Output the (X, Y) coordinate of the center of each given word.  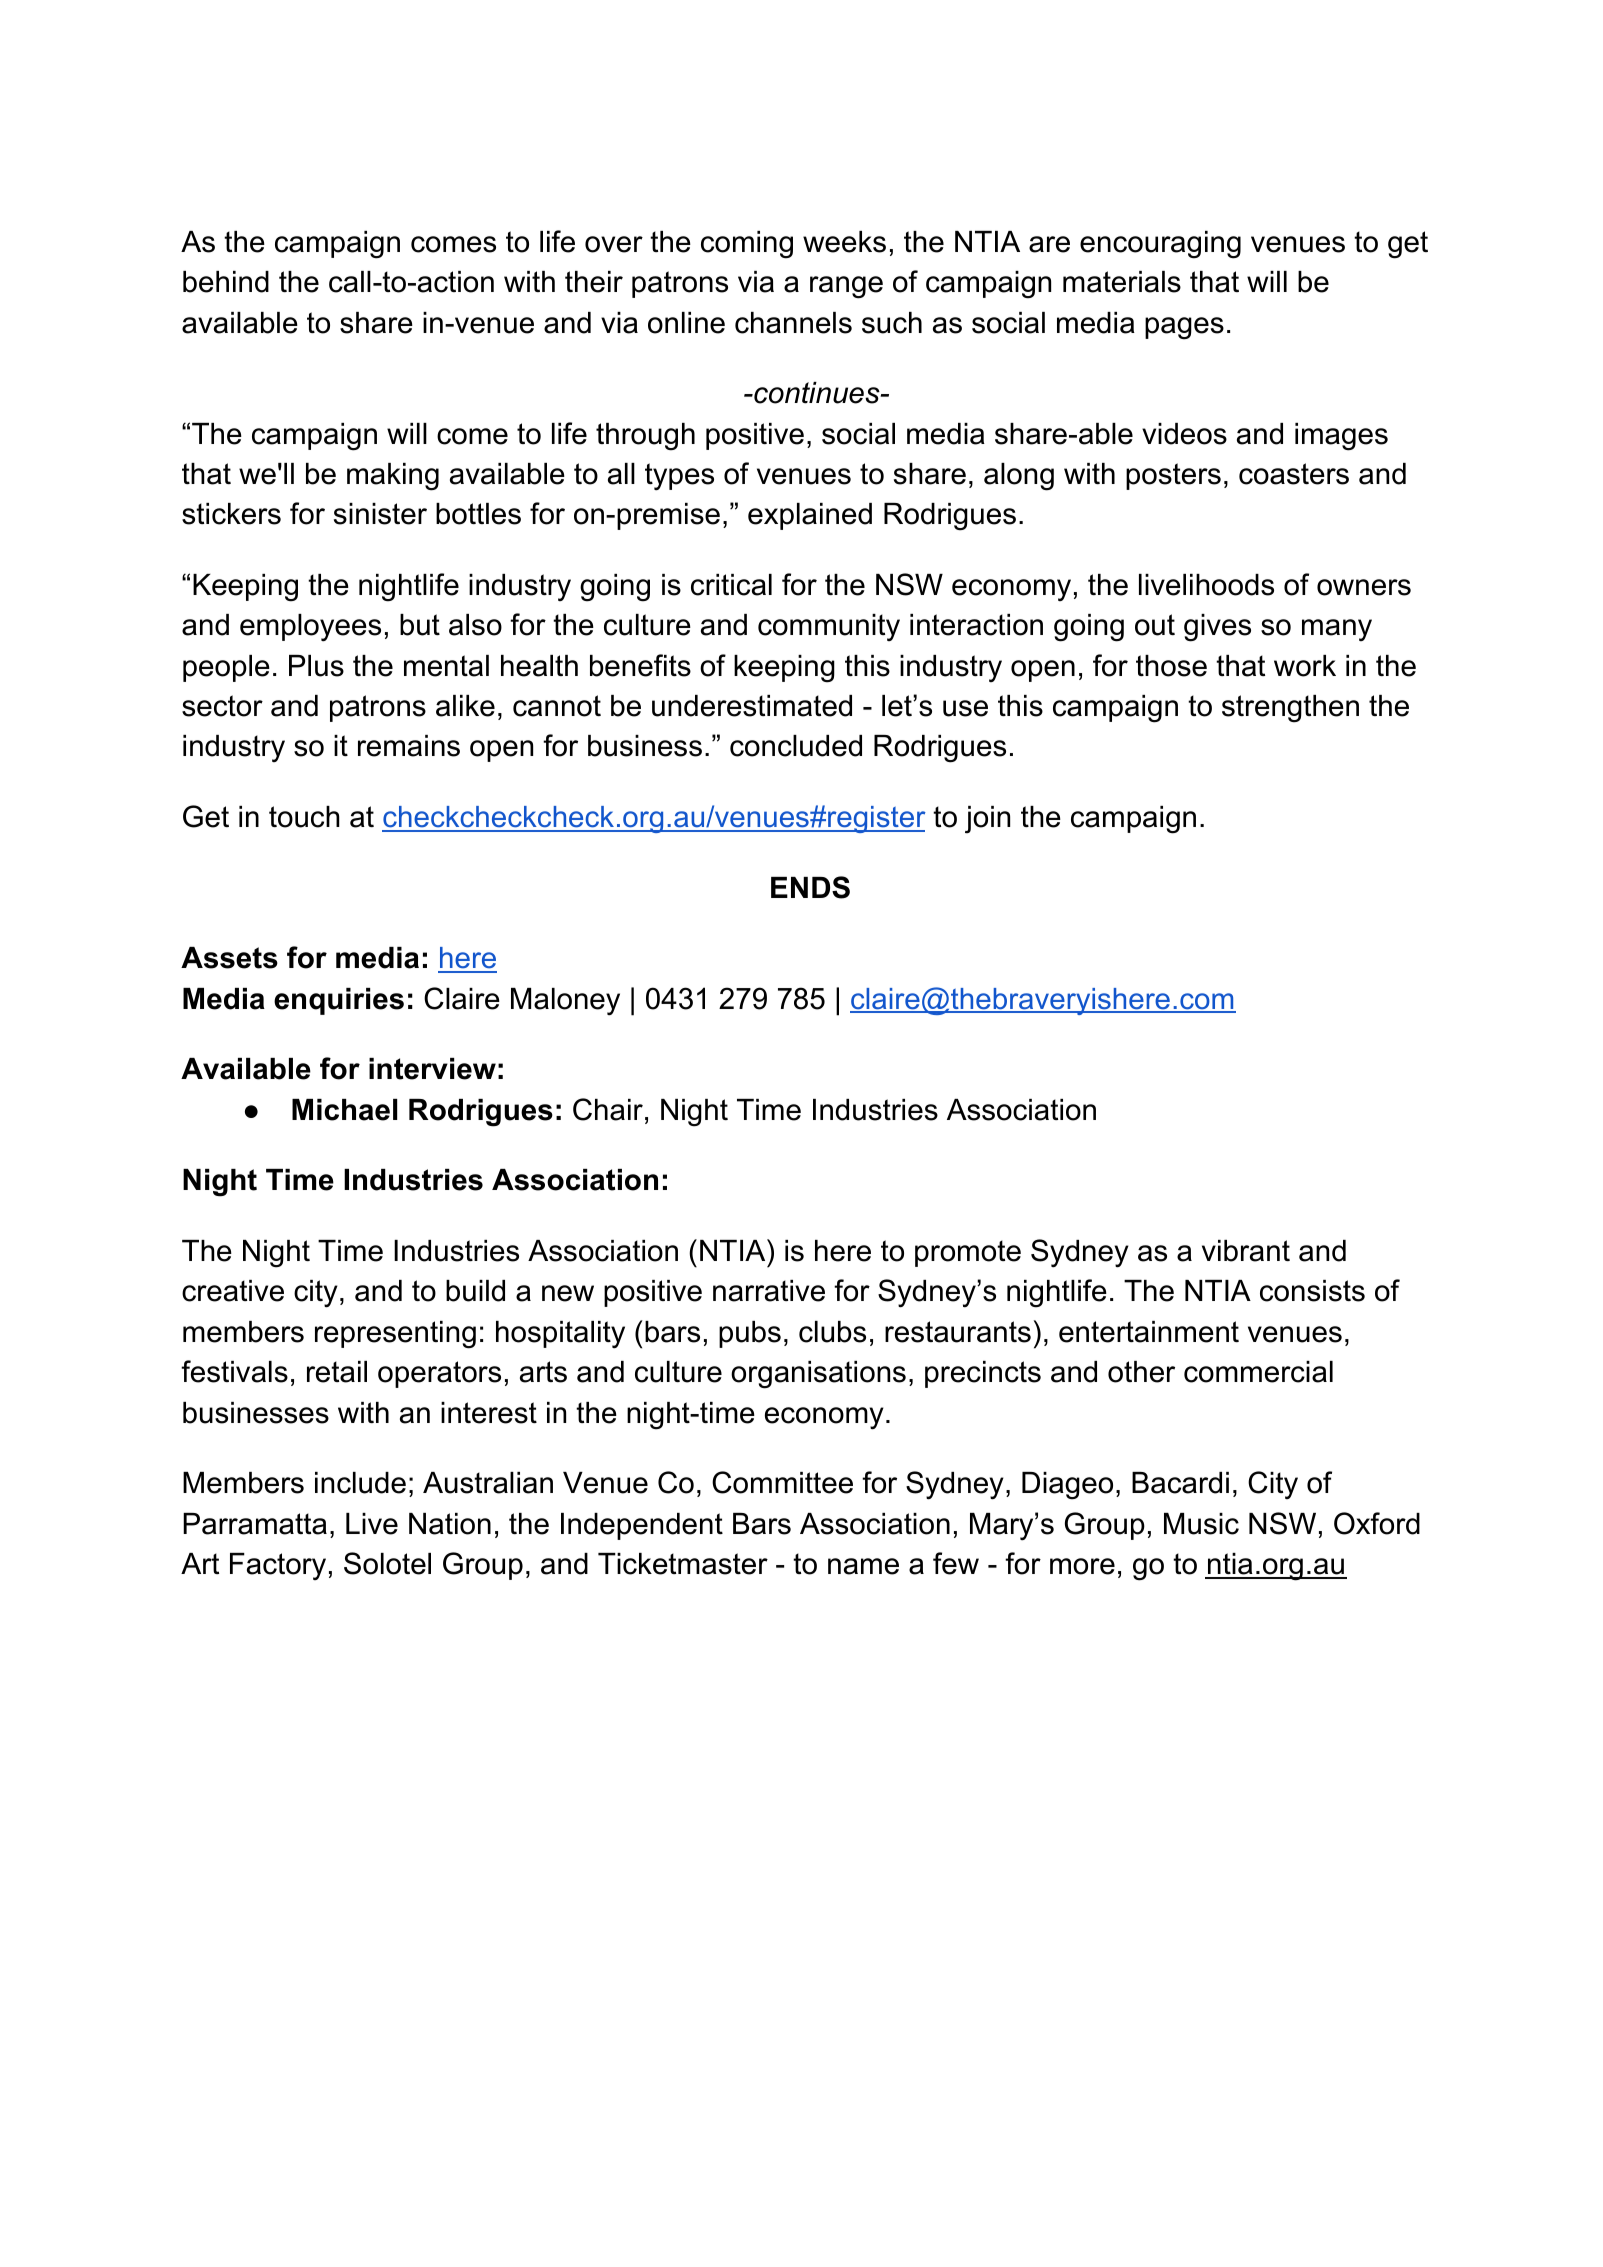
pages (1184, 328)
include (360, 1483)
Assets (229, 958)
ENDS (810, 887)
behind (226, 282)
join (987, 820)
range (846, 287)
